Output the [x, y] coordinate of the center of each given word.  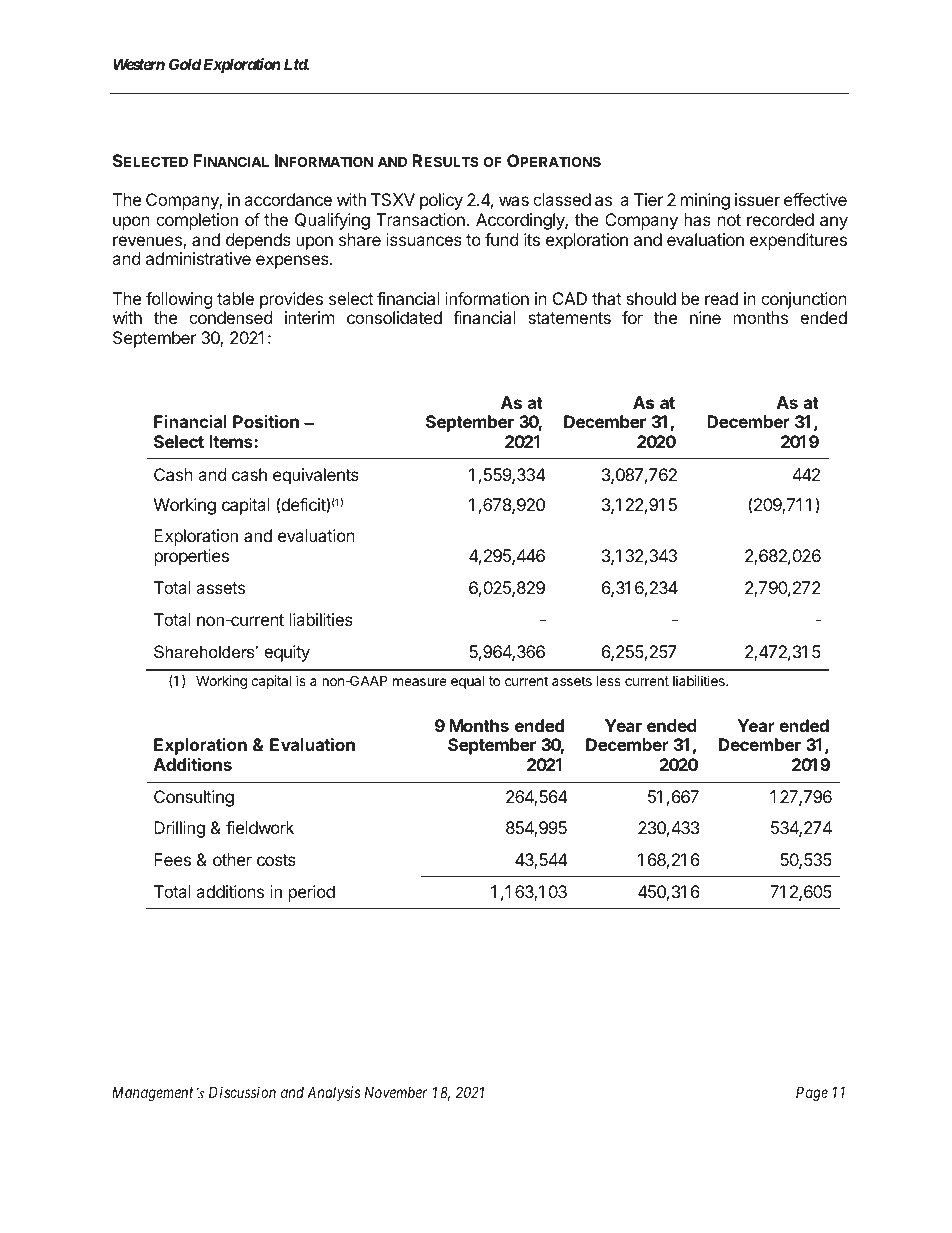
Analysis [334, 1093]
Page [812, 1094]
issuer [757, 199]
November [396, 1092]
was [514, 201]
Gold [185, 64]
